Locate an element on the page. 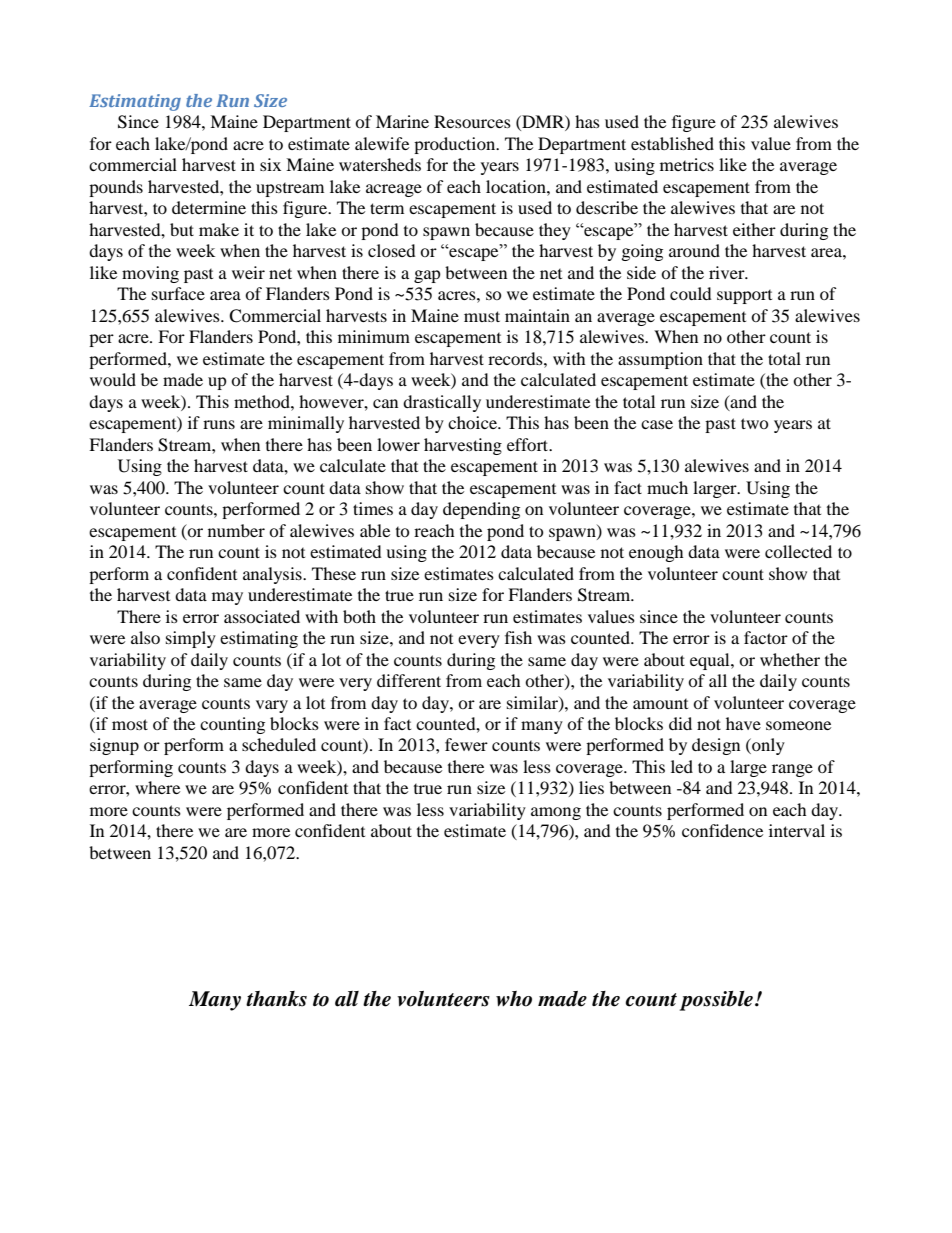 The image size is (952, 1233). number is located at coordinates (236, 530).
